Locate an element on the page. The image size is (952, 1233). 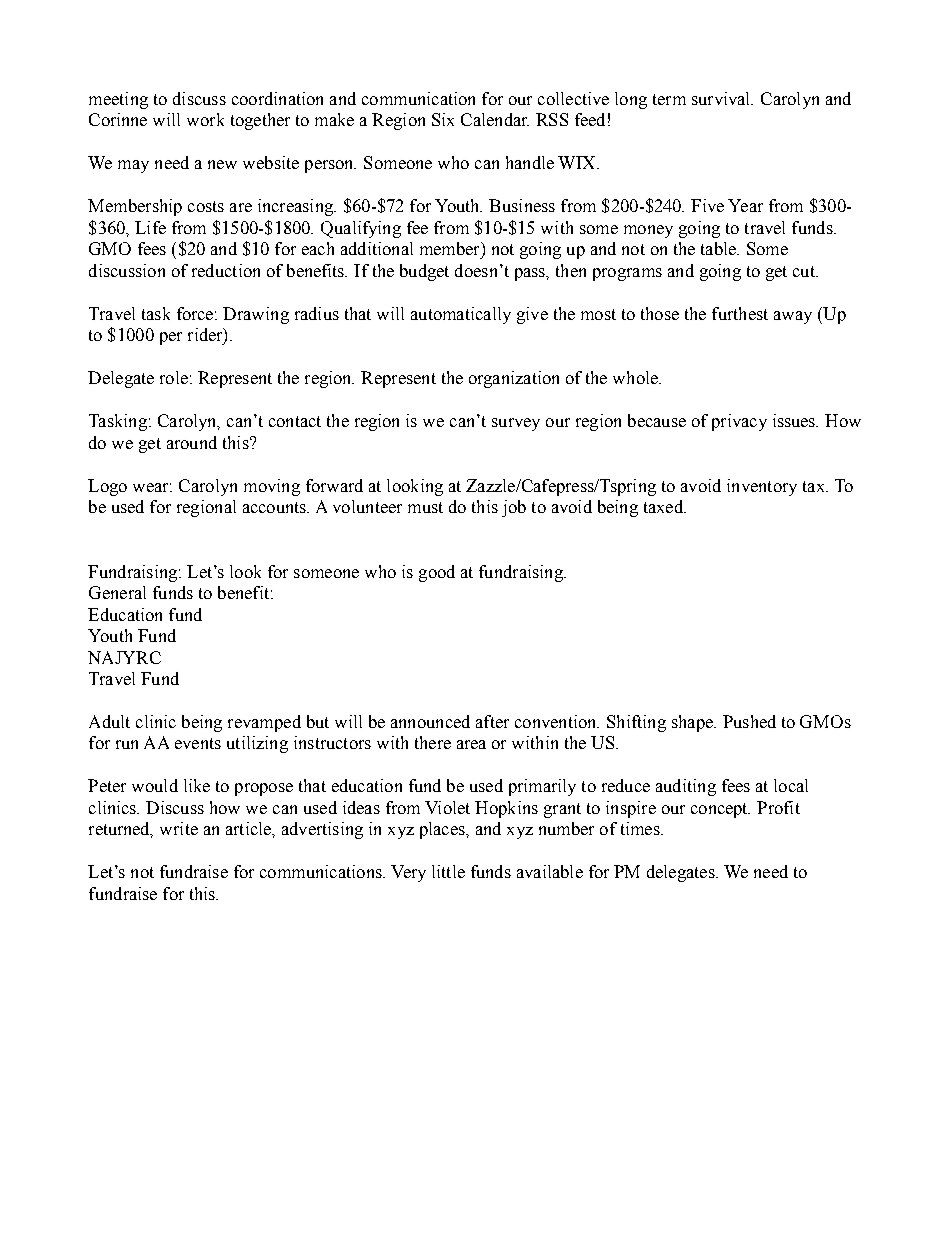
must is located at coordinates (425, 507).
